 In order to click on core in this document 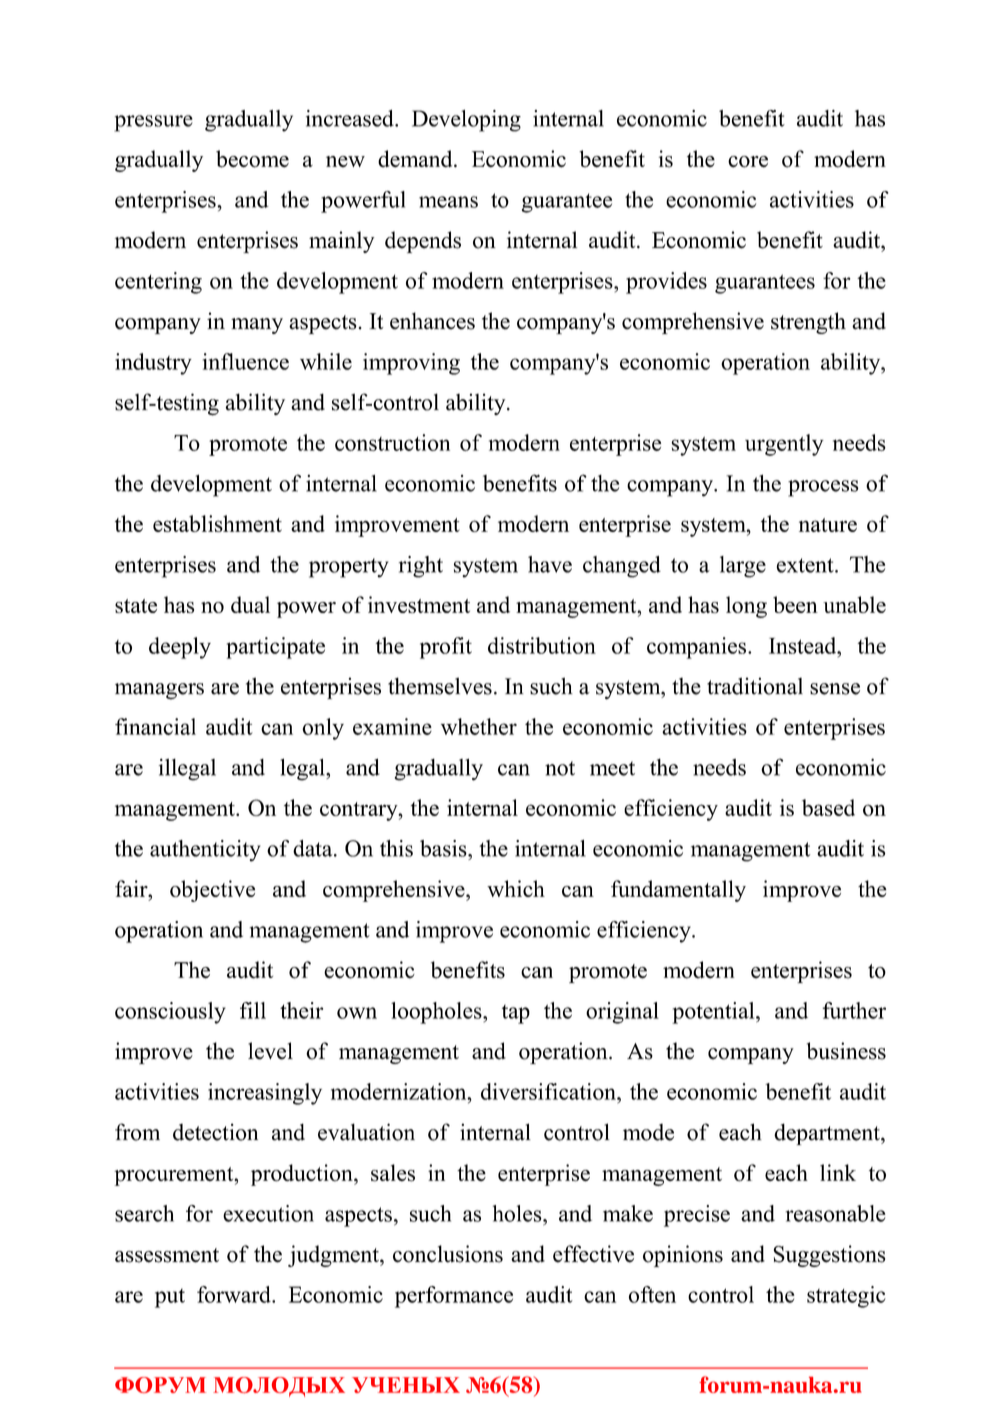, I will do `click(748, 162)`.
